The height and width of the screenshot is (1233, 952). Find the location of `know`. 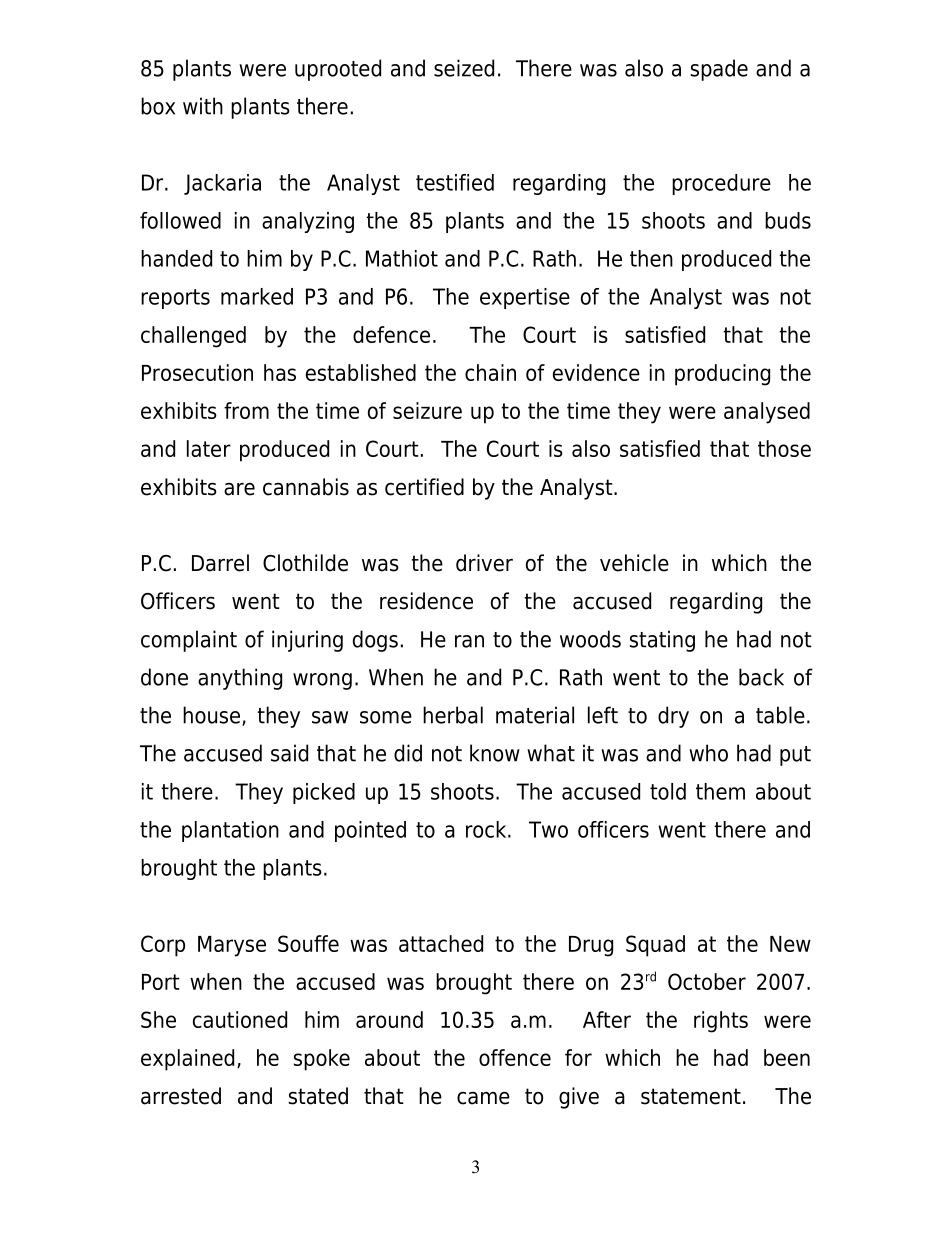

know is located at coordinates (495, 753).
